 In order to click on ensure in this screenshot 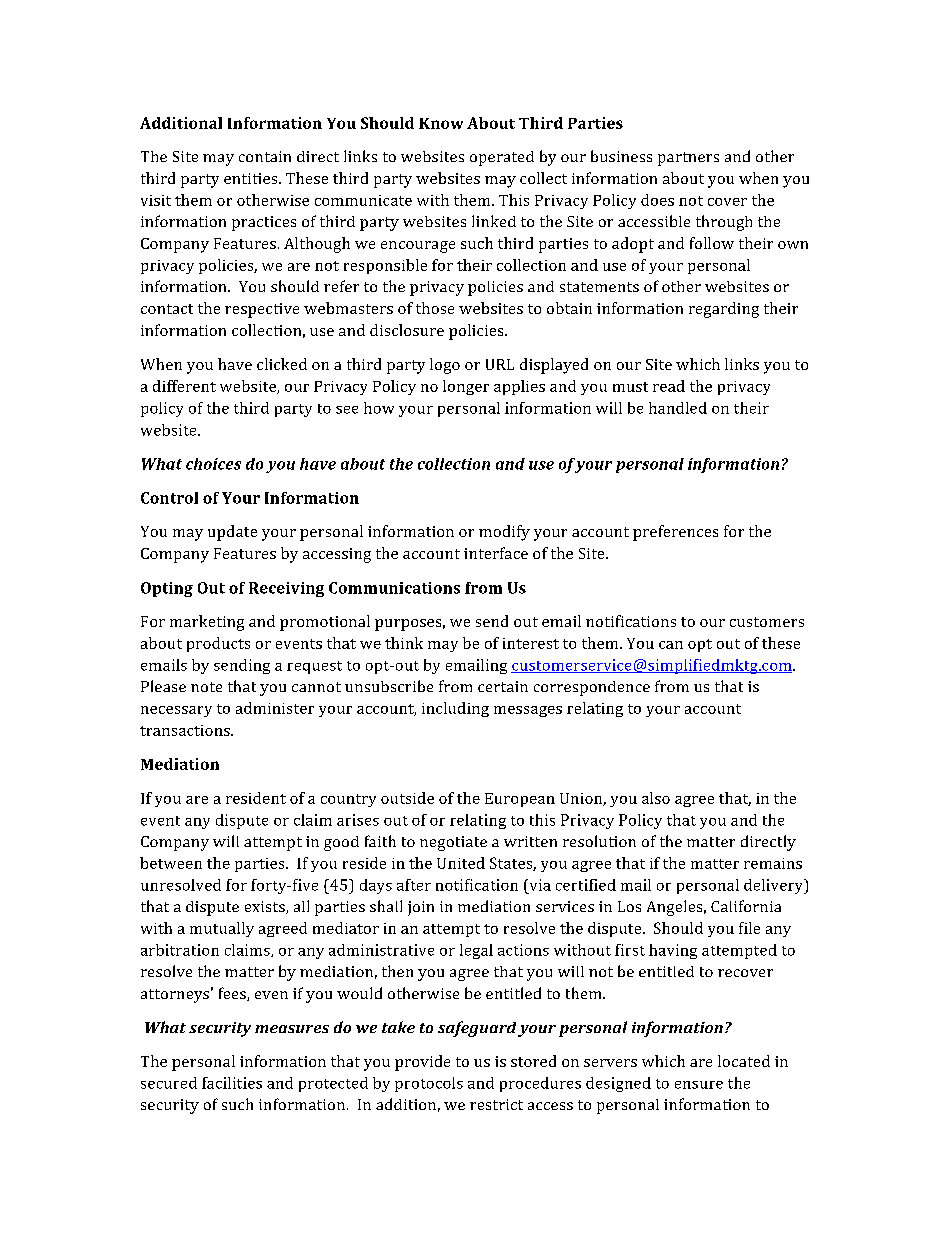, I will do `click(699, 1085)`.
